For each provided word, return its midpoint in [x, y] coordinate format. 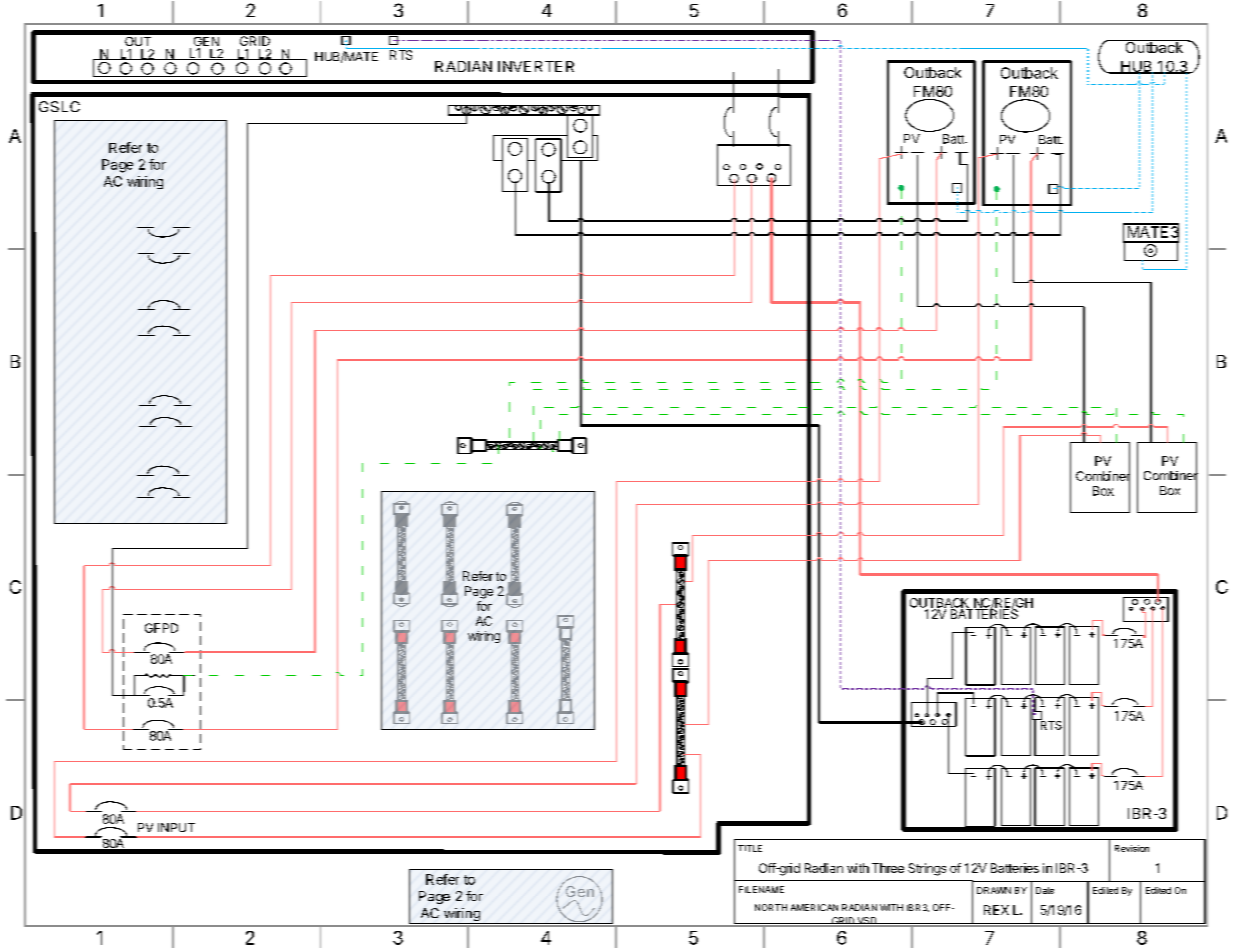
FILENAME [761, 889]
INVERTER [536, 66]
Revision [1132, 848]
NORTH [771, 907]
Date [1045, 890]
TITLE [750, 848]
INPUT [176, 827]
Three [888, 868]
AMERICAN [814, 907]
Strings [927, 869]
